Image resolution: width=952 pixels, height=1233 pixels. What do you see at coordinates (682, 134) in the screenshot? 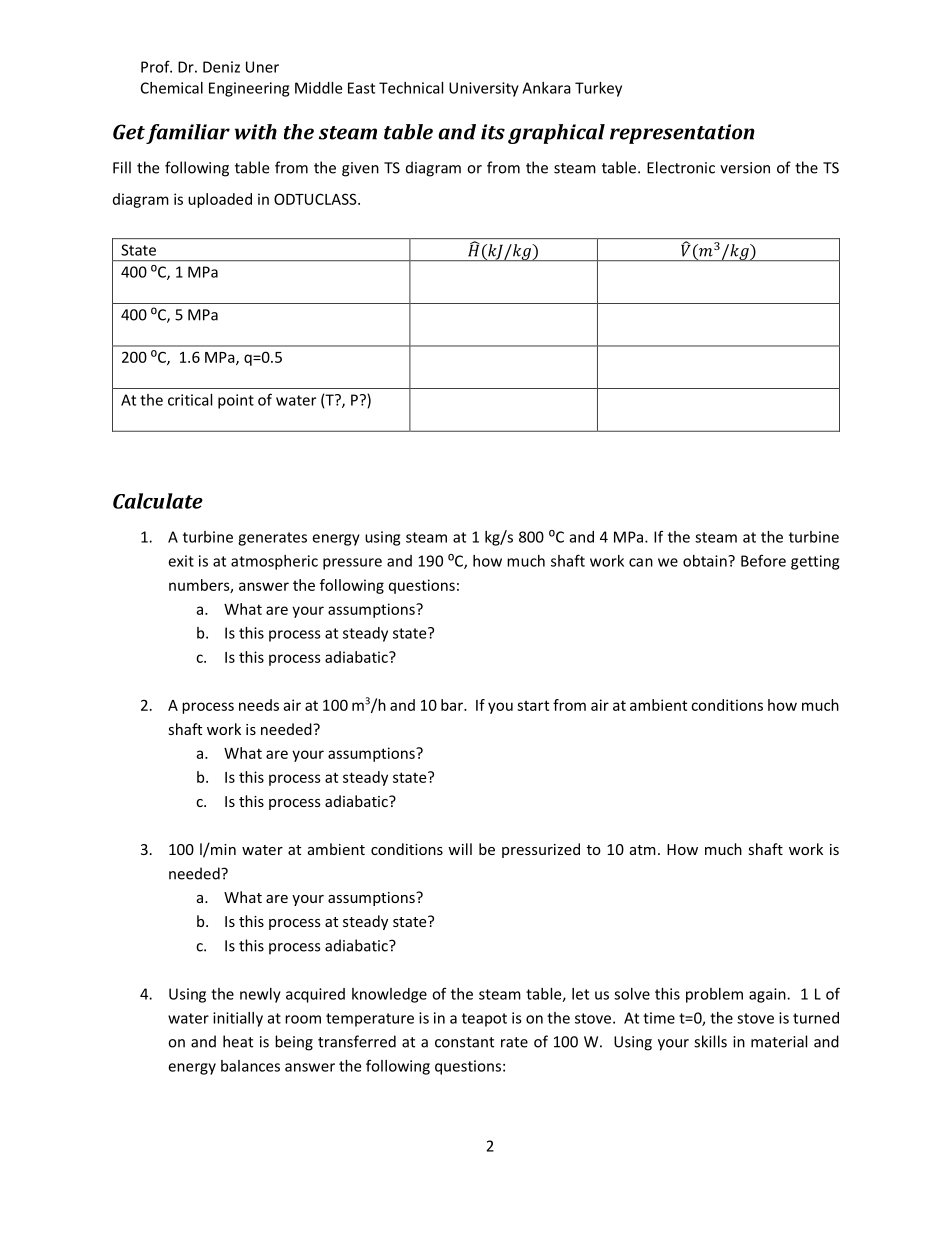
I see `representation` at bounding box center [682, 134].
